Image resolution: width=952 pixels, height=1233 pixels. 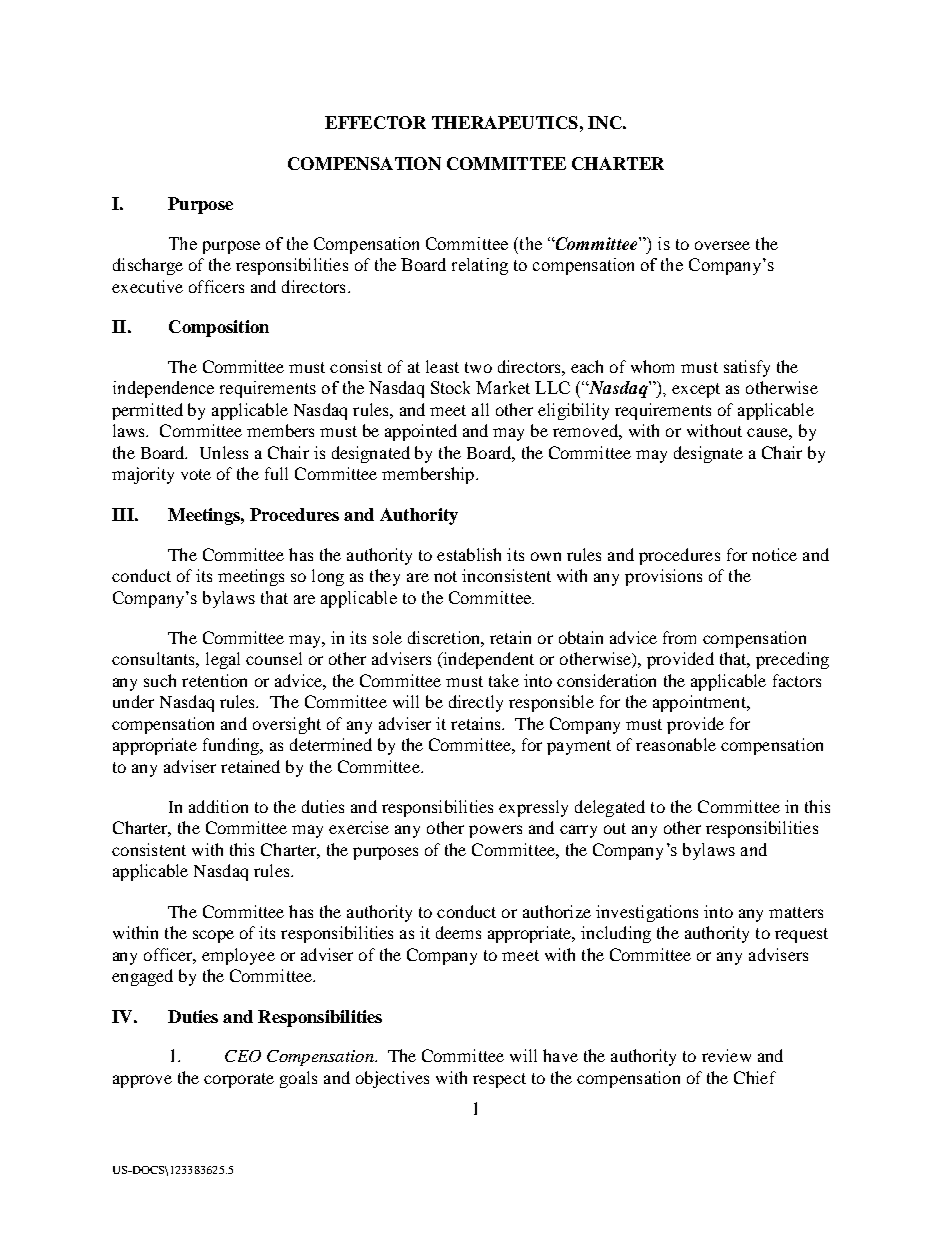 What do you see at coordinates (476, 703) in the image?
I see `directly` at bounding box center [476, 703].
